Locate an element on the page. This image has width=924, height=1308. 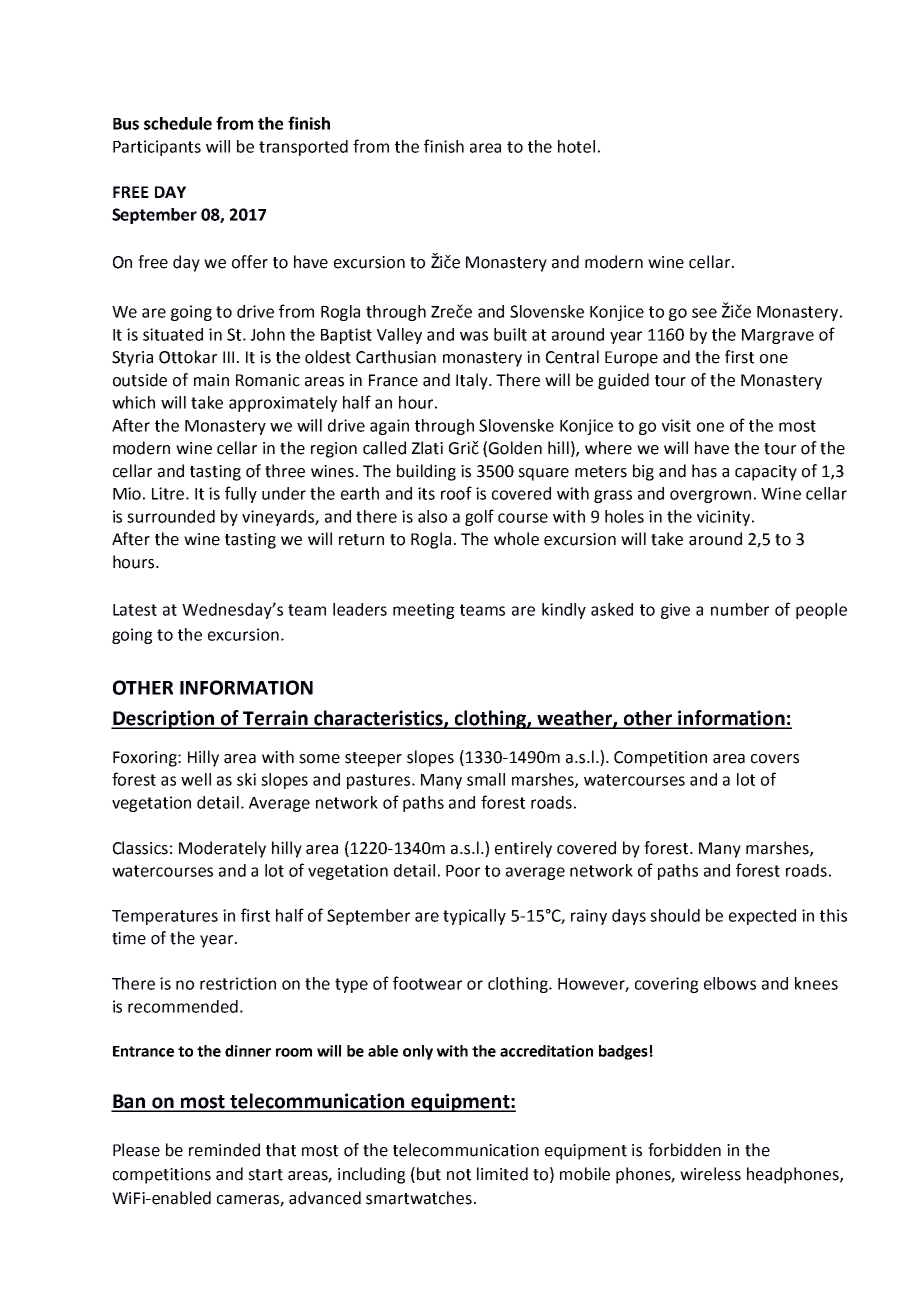
expected is located at coordinates (762, 917).
